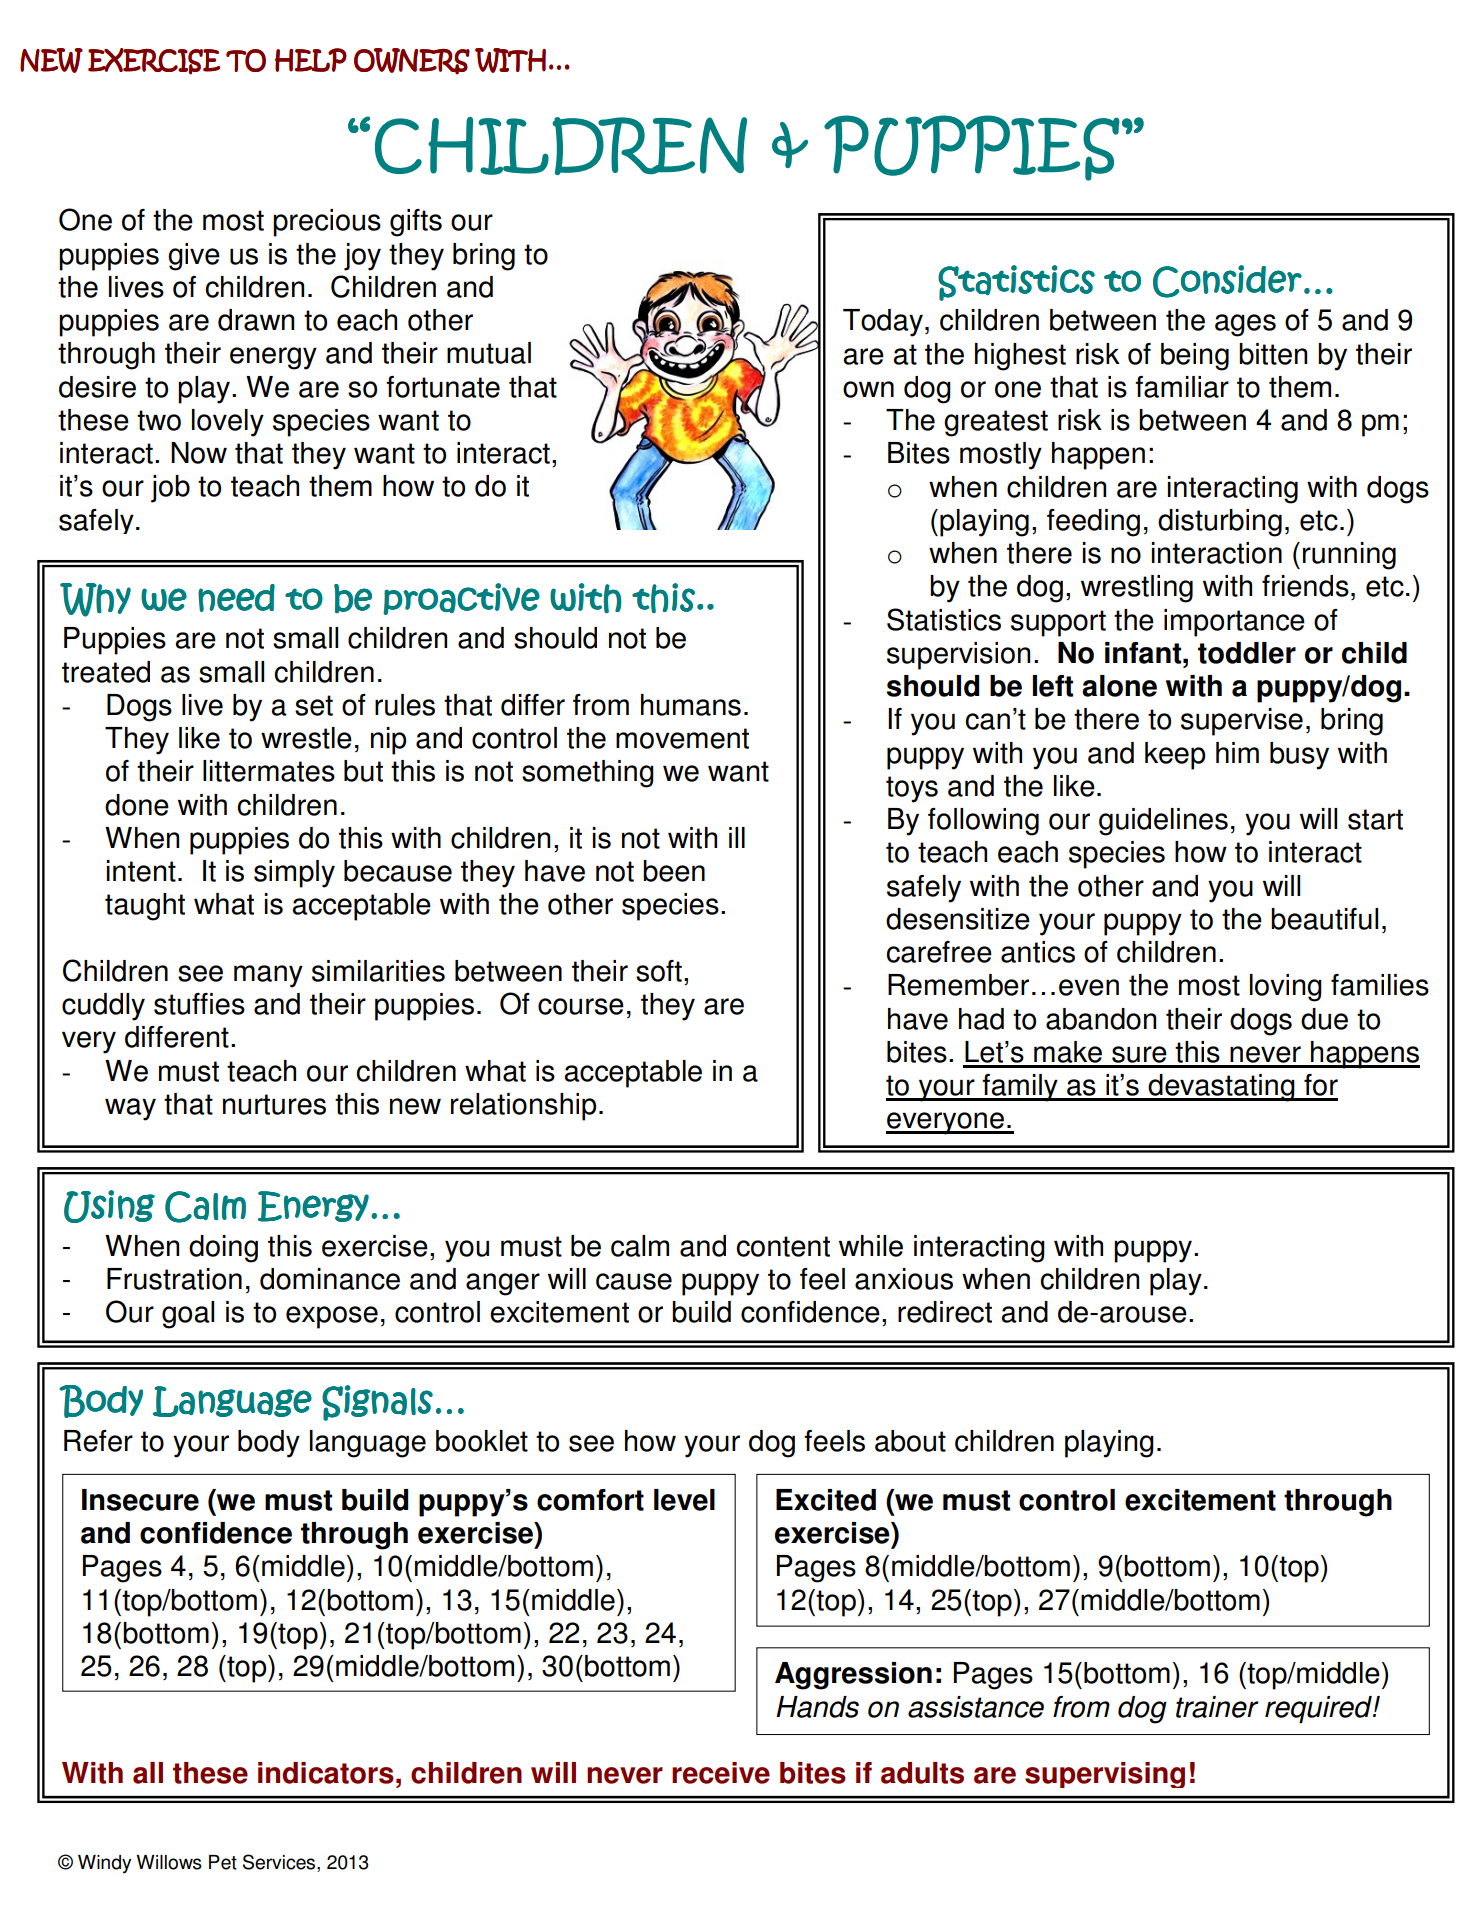  Describe the element at coordinates (996, 423) in the screenshot. I see `greatest` at that location.
